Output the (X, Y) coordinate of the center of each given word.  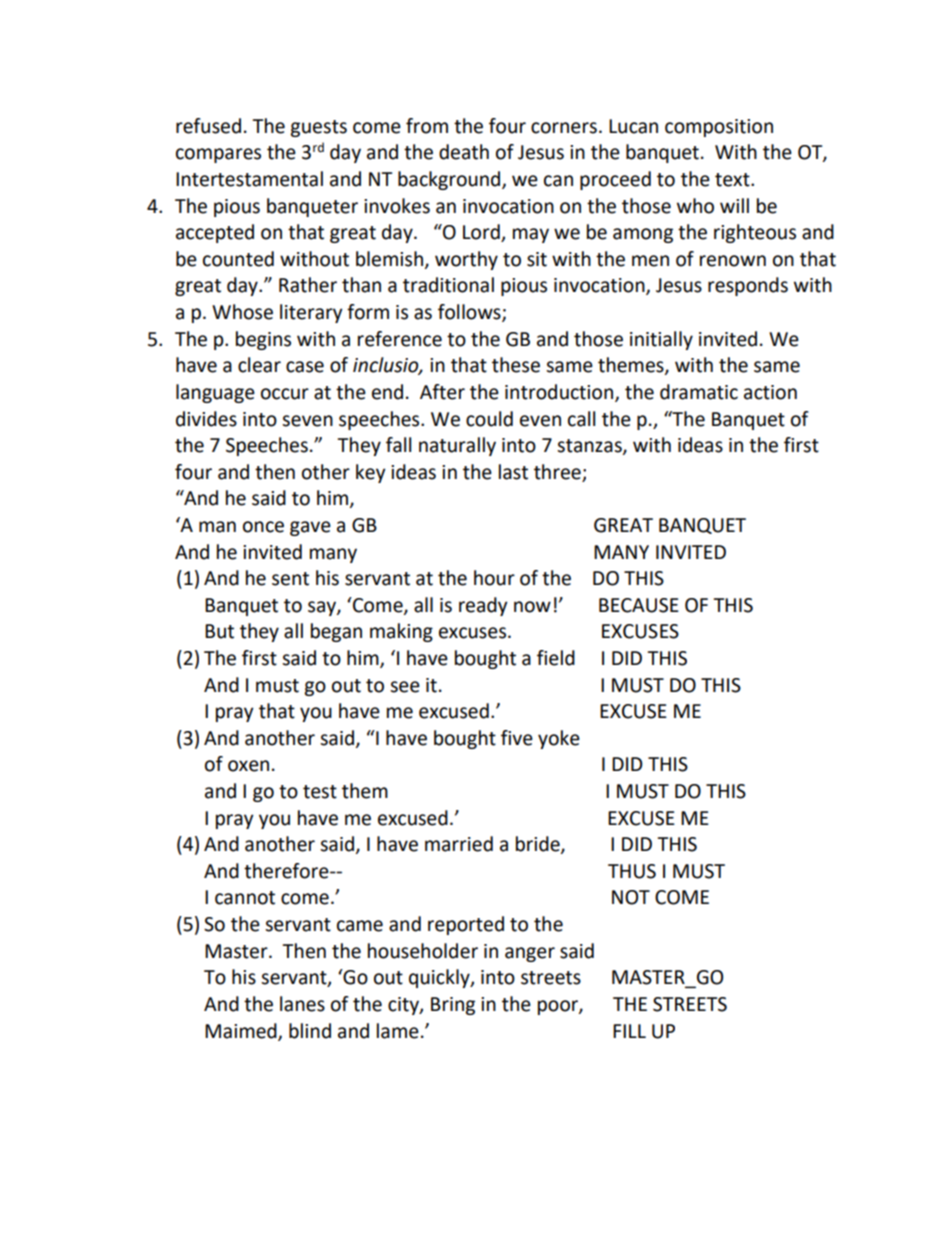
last (513, 472)
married (459, 844)
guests (318, 128)
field (556, 658)
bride (539, 845)
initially (661, 340)
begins (263, 340)
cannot (245, 898)
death (464, 152)
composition (719, 128)
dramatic (699, 392)
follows (470, 313)
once (263, 527)
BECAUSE (639, 605)
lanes (302, 1004)
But (219, 631)
